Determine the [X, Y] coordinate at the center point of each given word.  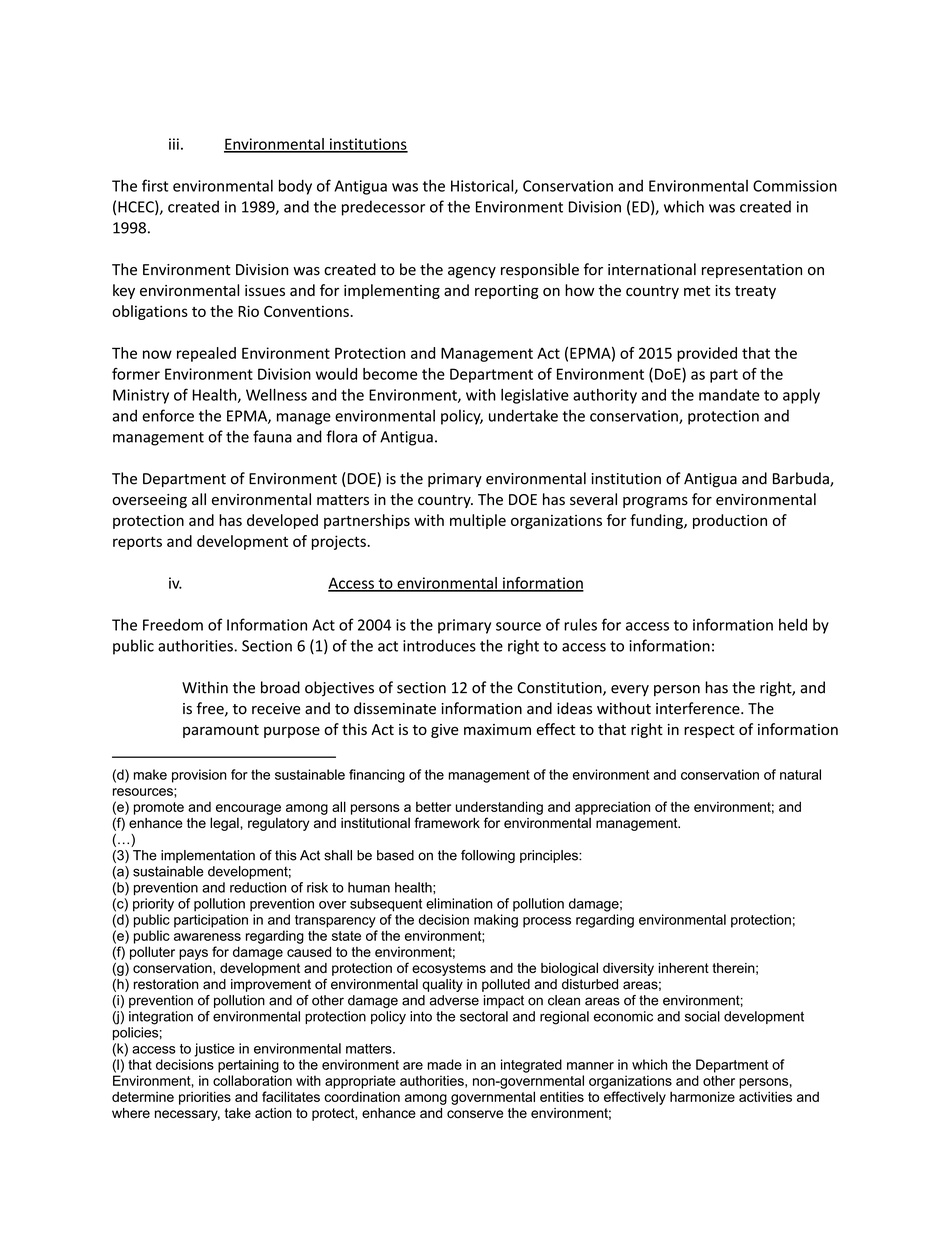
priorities [205, 1098]
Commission [795, 186]
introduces [439, 645]
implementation [208, 856]
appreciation [612, 808]
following [488, 856]
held [793, 624]
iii [174, 144]
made [445, 1064]
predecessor [383, 208]
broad [280, 687]
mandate [729, 395]
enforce [168, 415]
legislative [535, 396]
